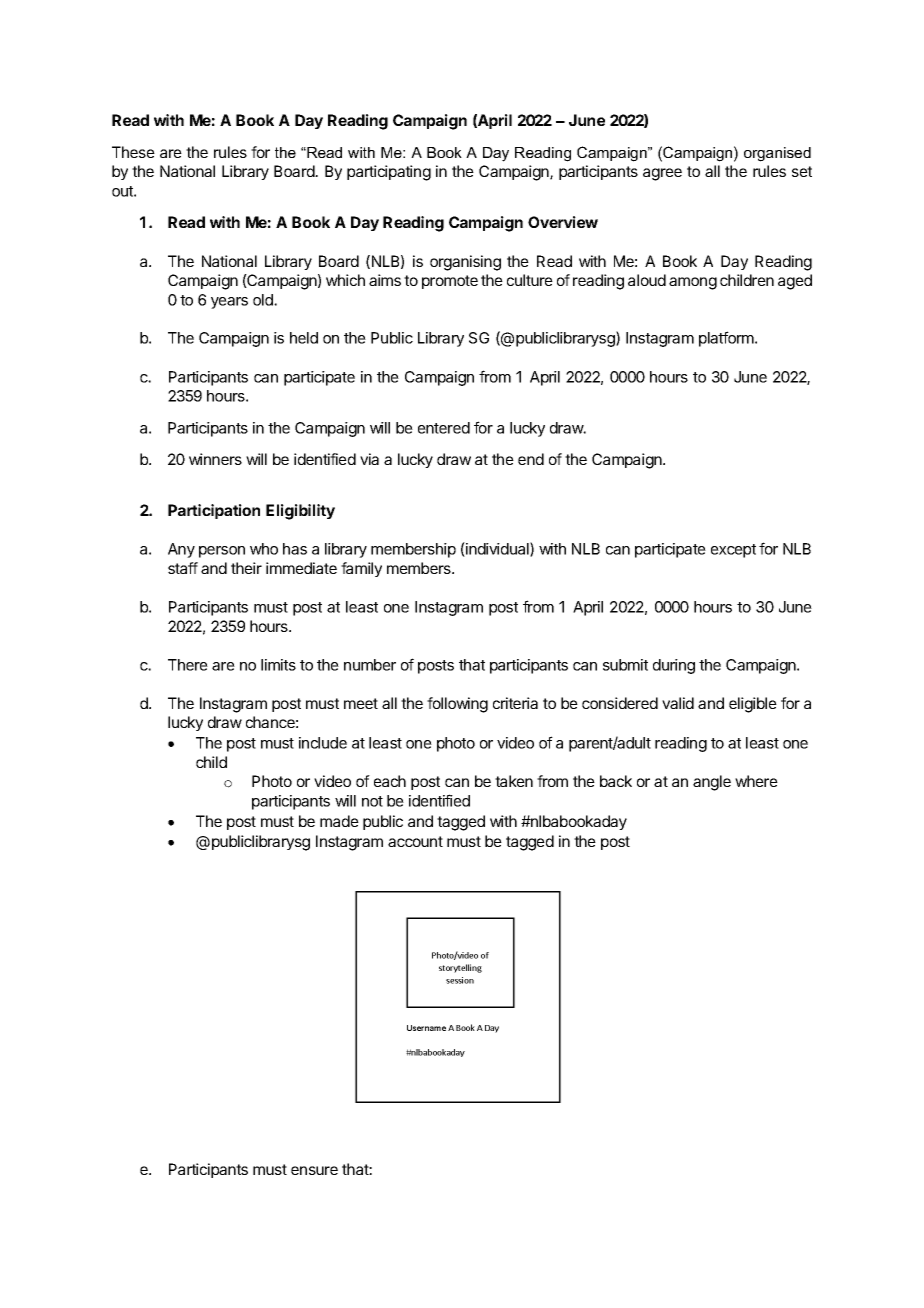 The width and height of the document is (924, 1308). Describe the element at coordinates (415, 841) in the document. I see `account` at that location.
